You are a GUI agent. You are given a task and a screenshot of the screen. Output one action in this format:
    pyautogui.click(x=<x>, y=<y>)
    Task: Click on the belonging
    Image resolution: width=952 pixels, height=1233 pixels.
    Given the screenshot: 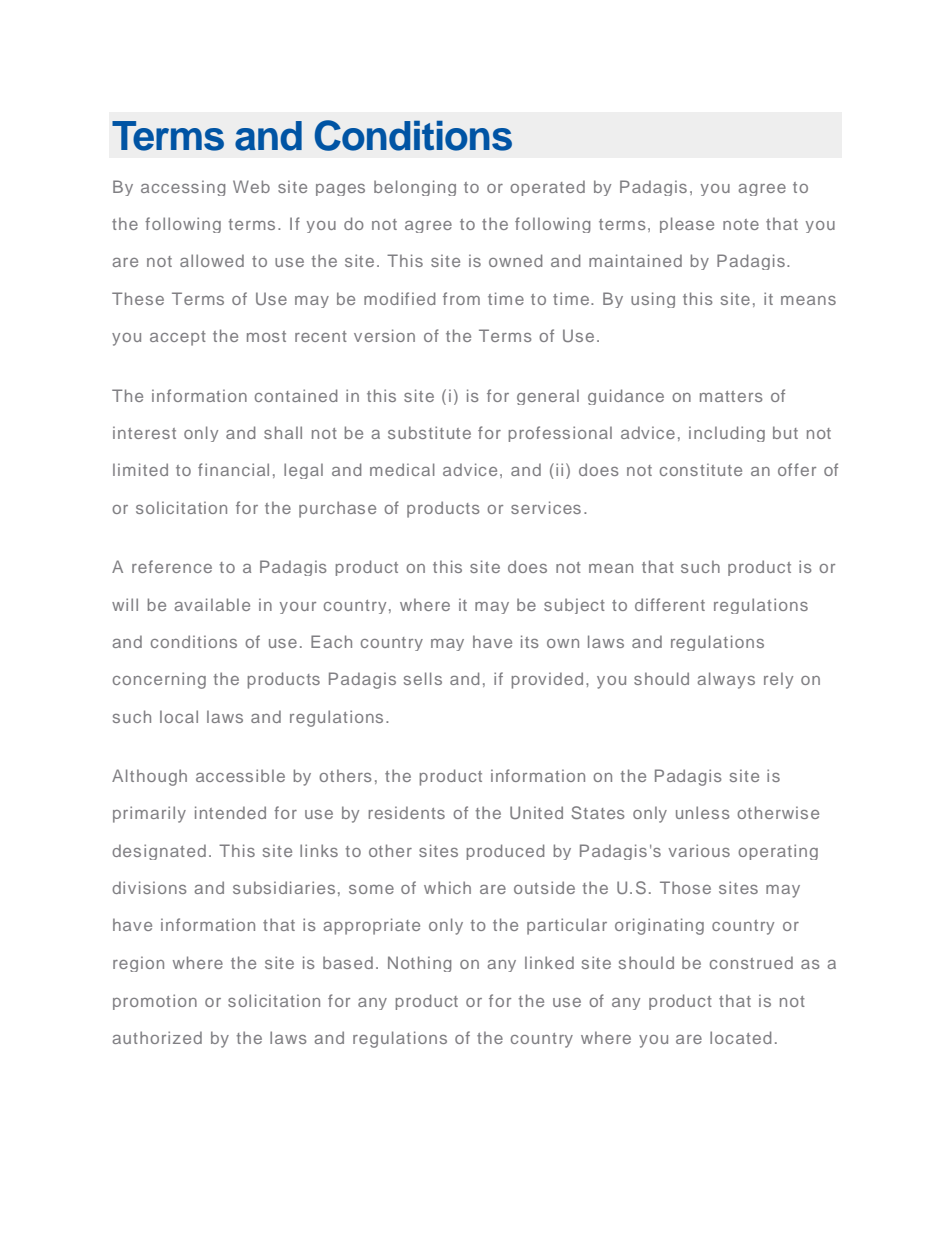 What is the action you would take?
    pyautogui.click(x=415, y=188)
